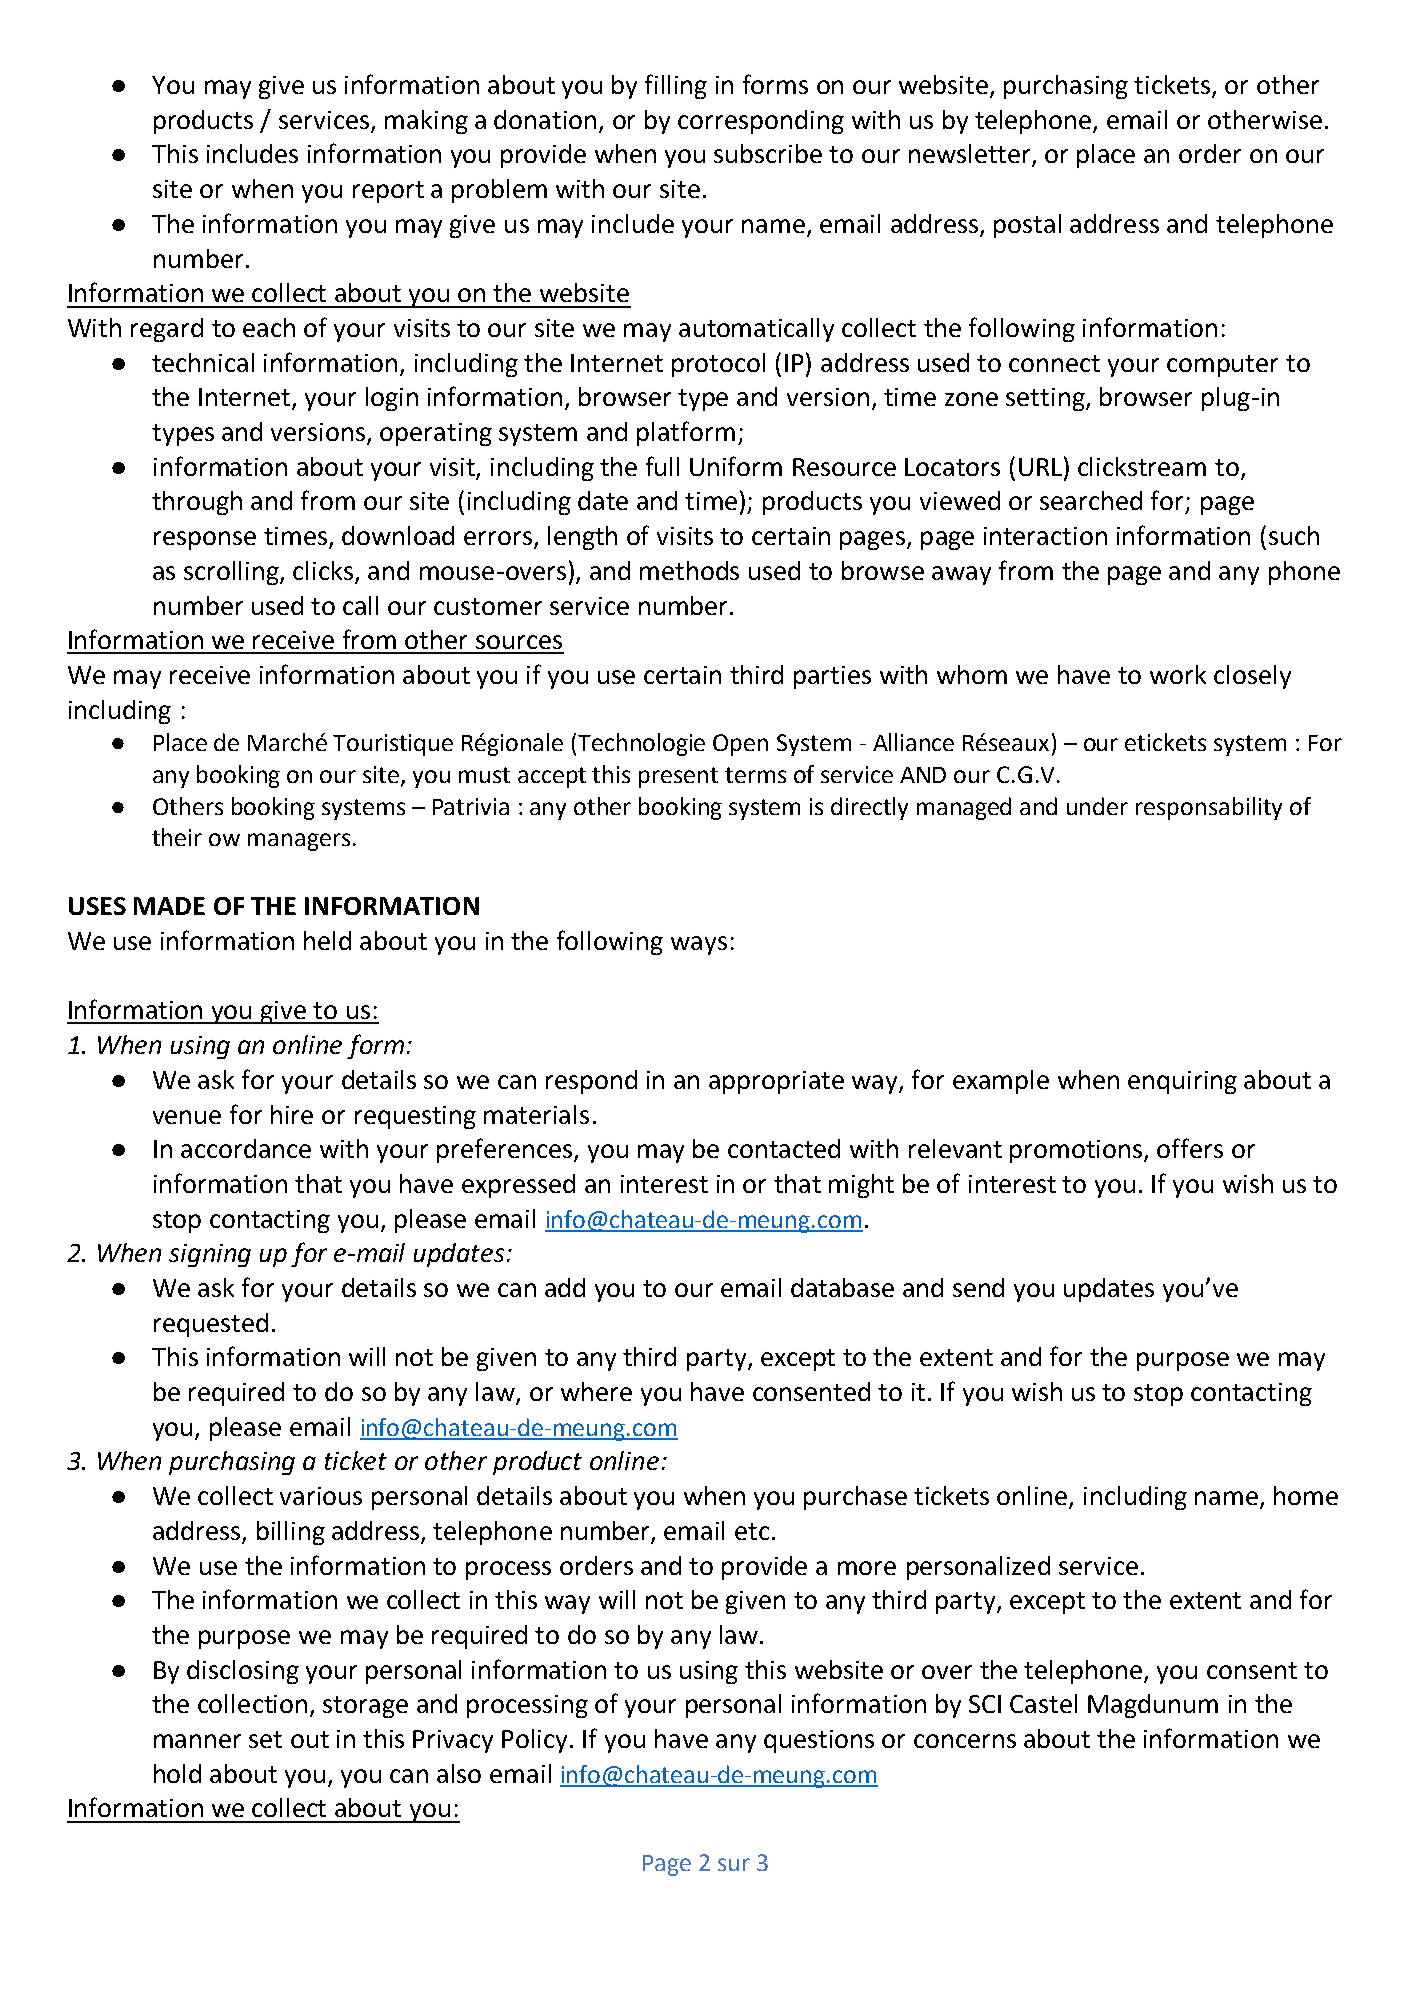 The height and width of the image is (1994, 1410). Describe the element at coordinates (1027, 226) in the image. I see `postal` at that location.
